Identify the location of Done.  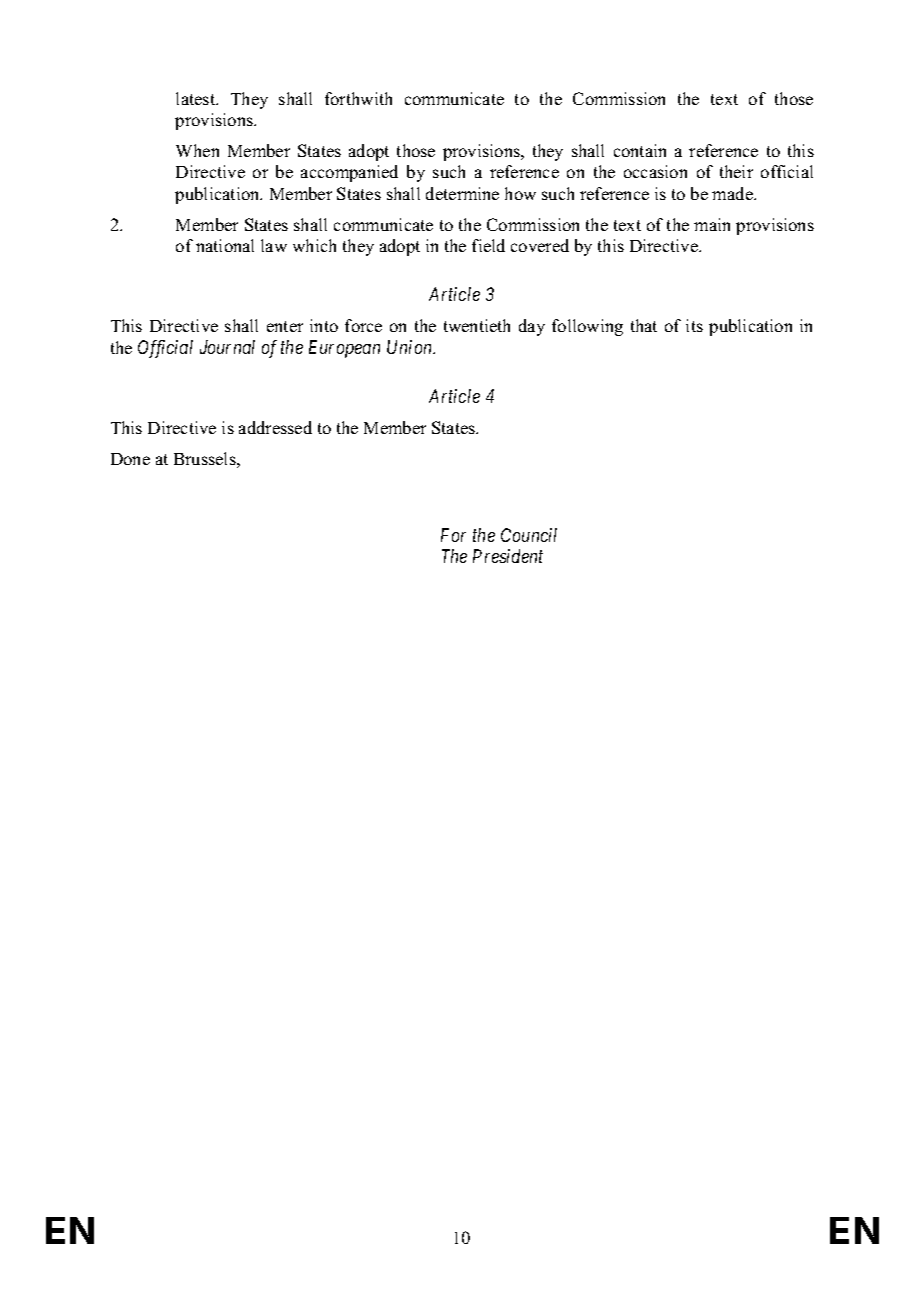
(130, 459).
